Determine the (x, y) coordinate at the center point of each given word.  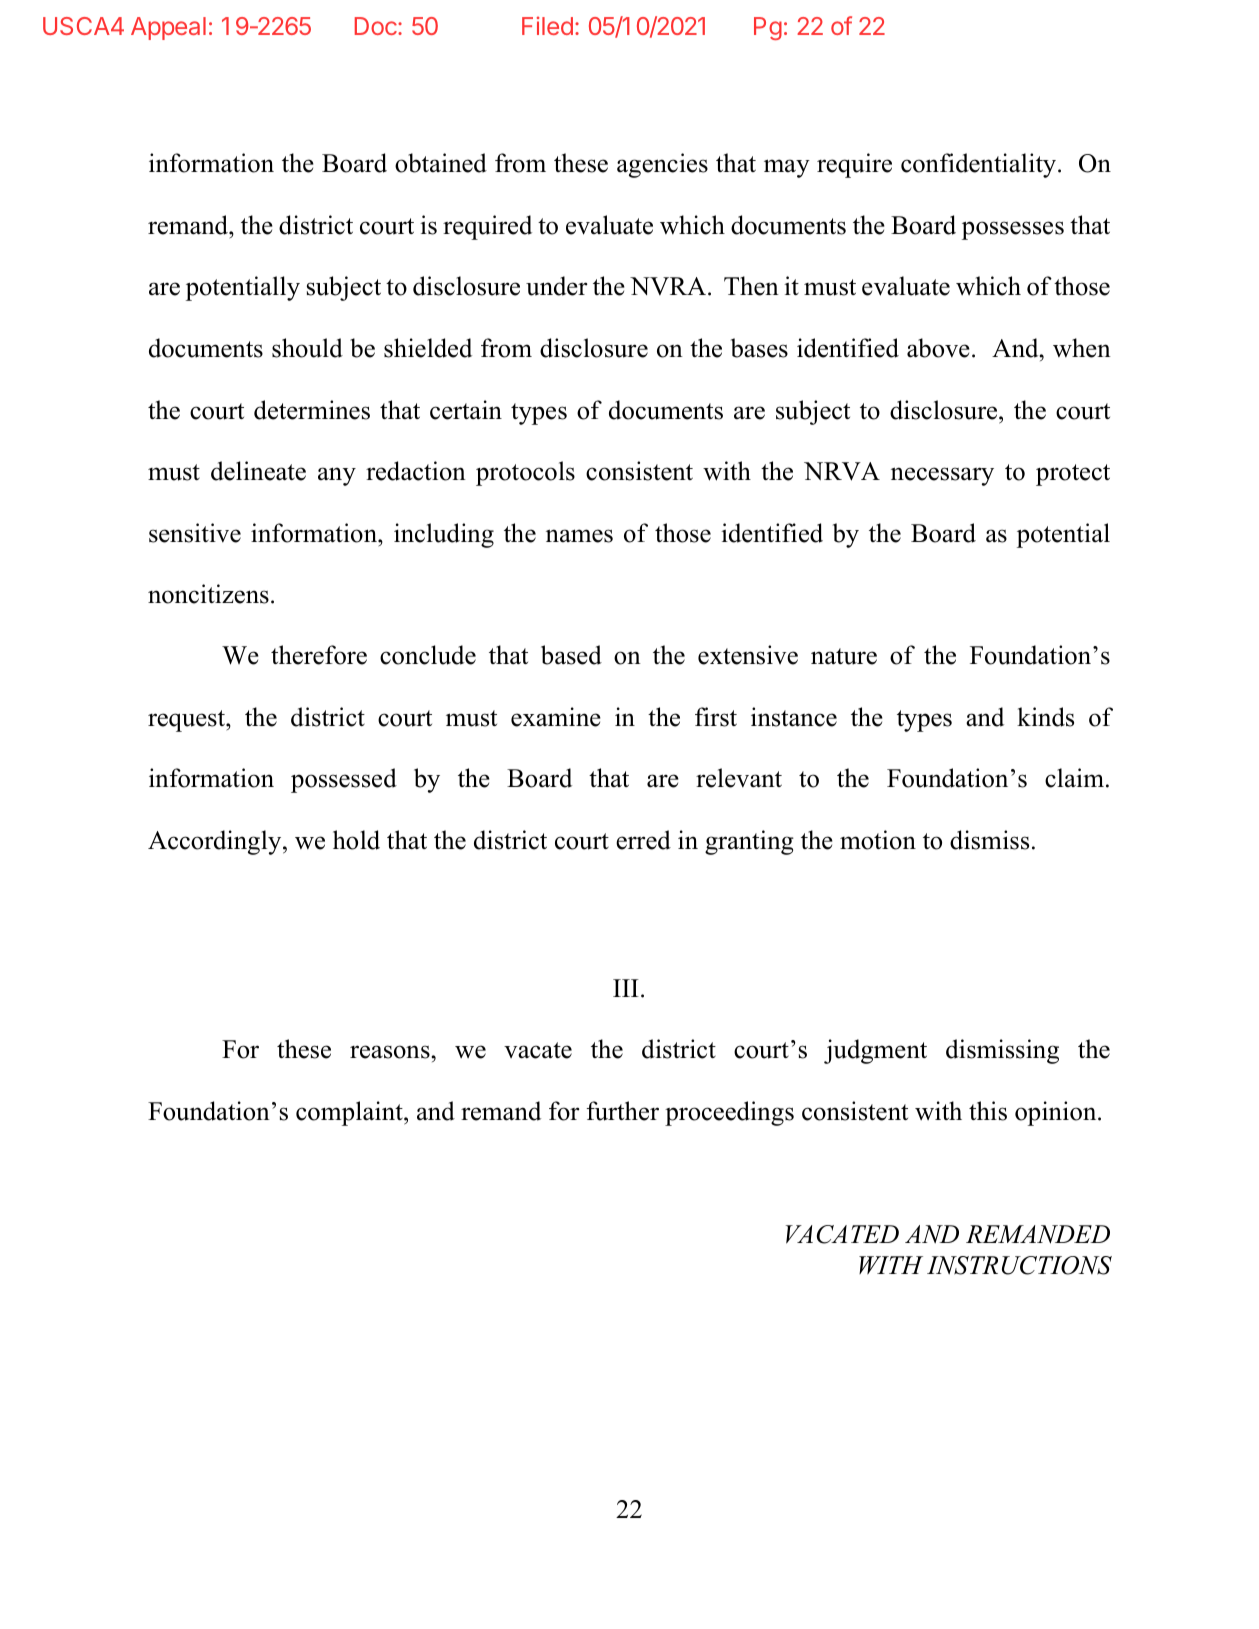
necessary (942, 476)
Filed (547, 26)
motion (878, 840)
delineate (258, 471)
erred (643, 840)
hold (356, 840)
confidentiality (980, 165)
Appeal (168, 28)
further (622, 1111)
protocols (525, 473)
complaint (350, 1113)
